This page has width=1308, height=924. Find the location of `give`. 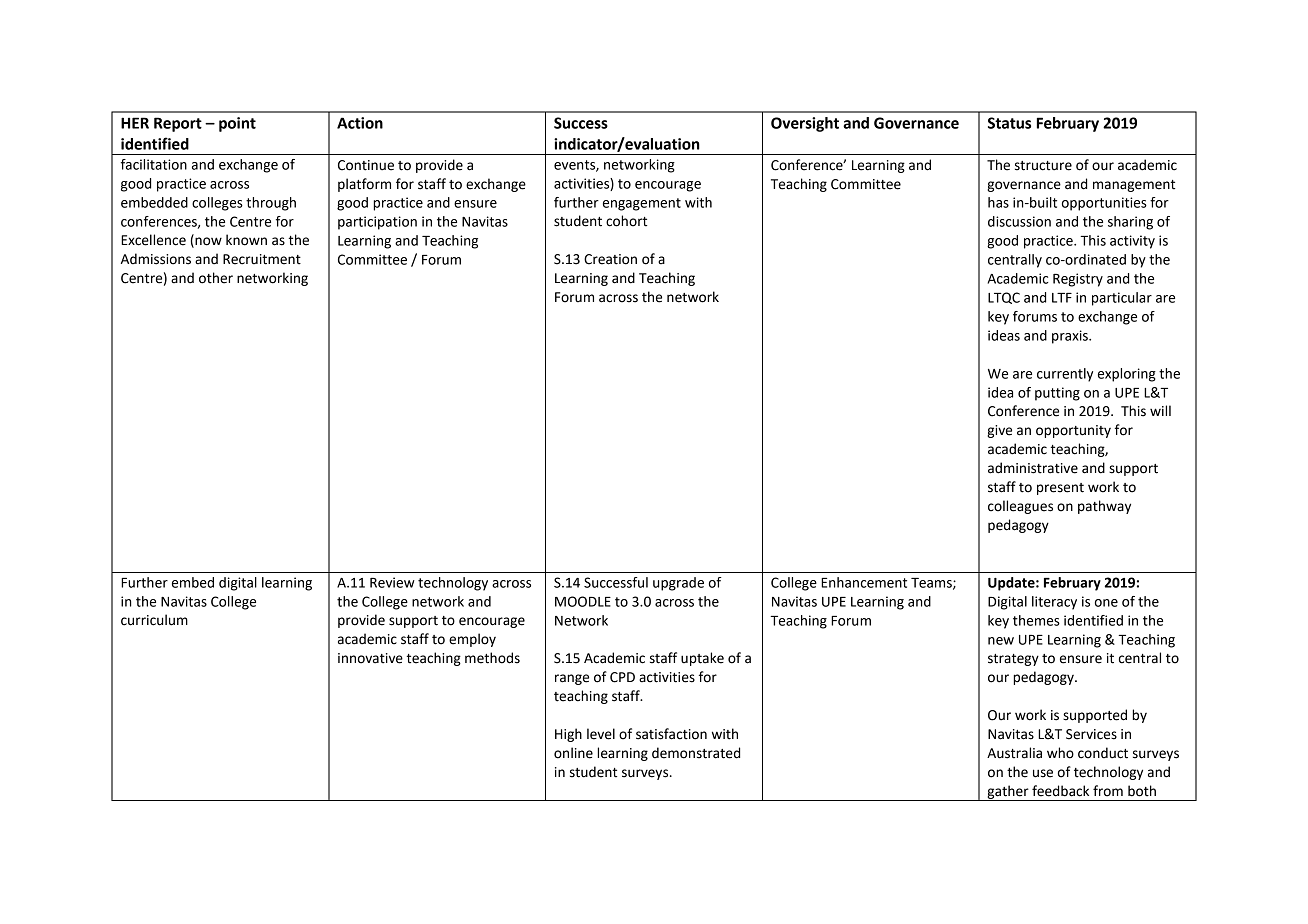

give is located at coordinates (999, 431).
